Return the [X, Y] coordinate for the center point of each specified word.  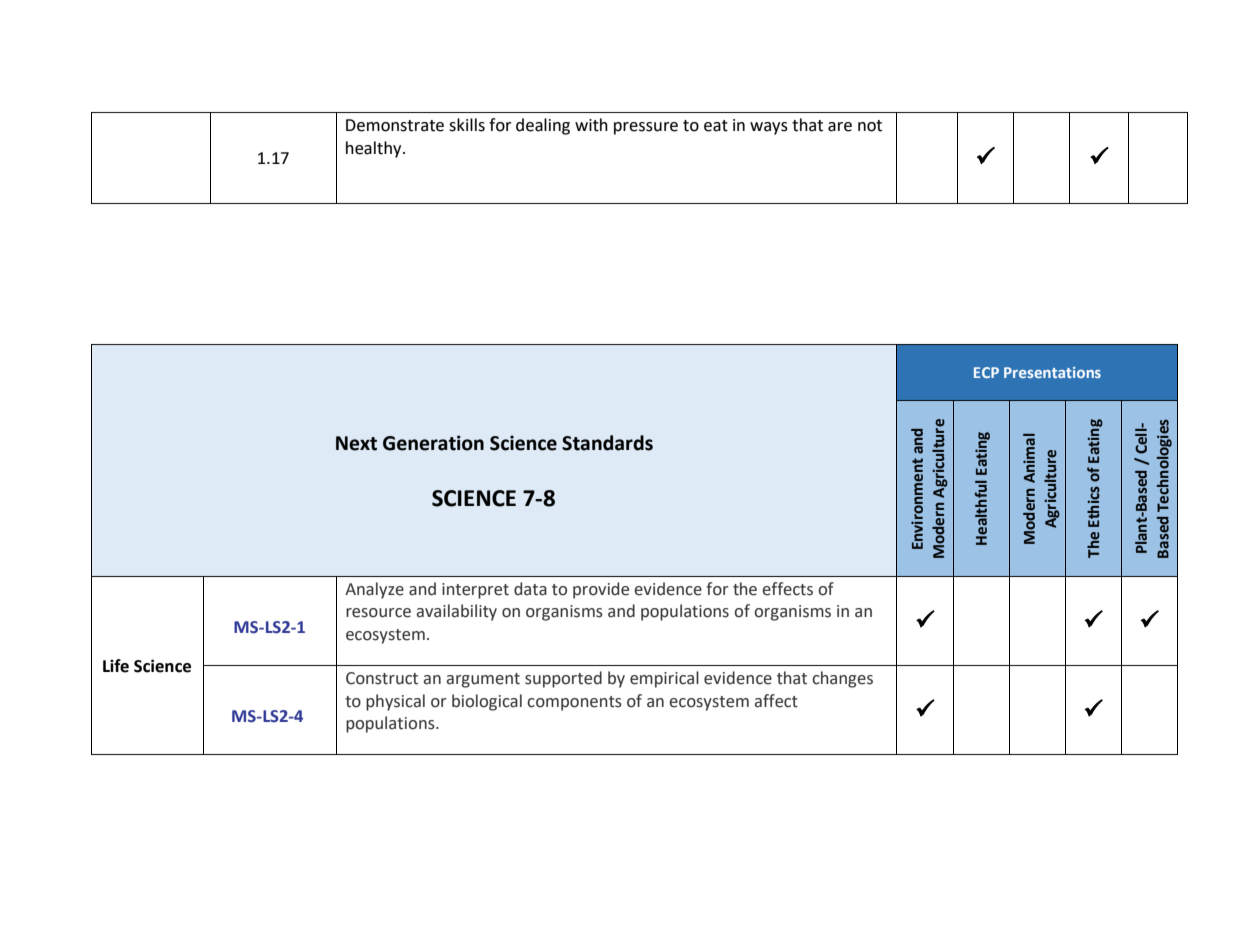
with [591, 125]
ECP [986, 372]
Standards [607, 443]
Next [356, 443]
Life [116, 666]
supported [563, 679]
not [870, 126]
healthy [375, 149]
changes [842, 679]
